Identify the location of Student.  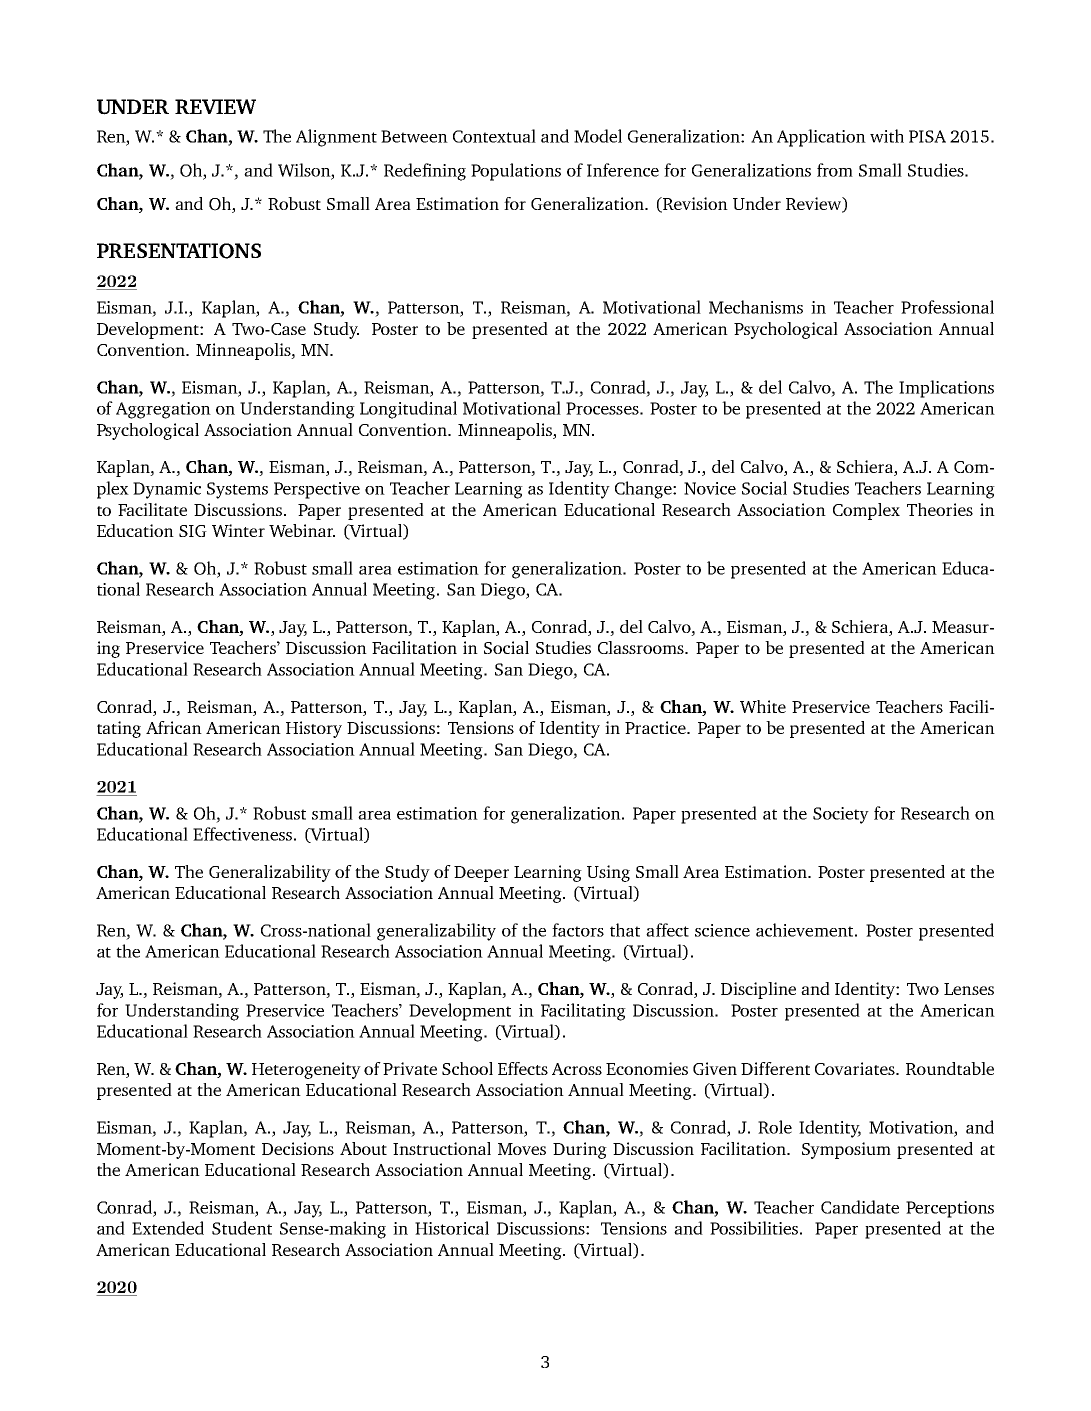
(242, 1228).
